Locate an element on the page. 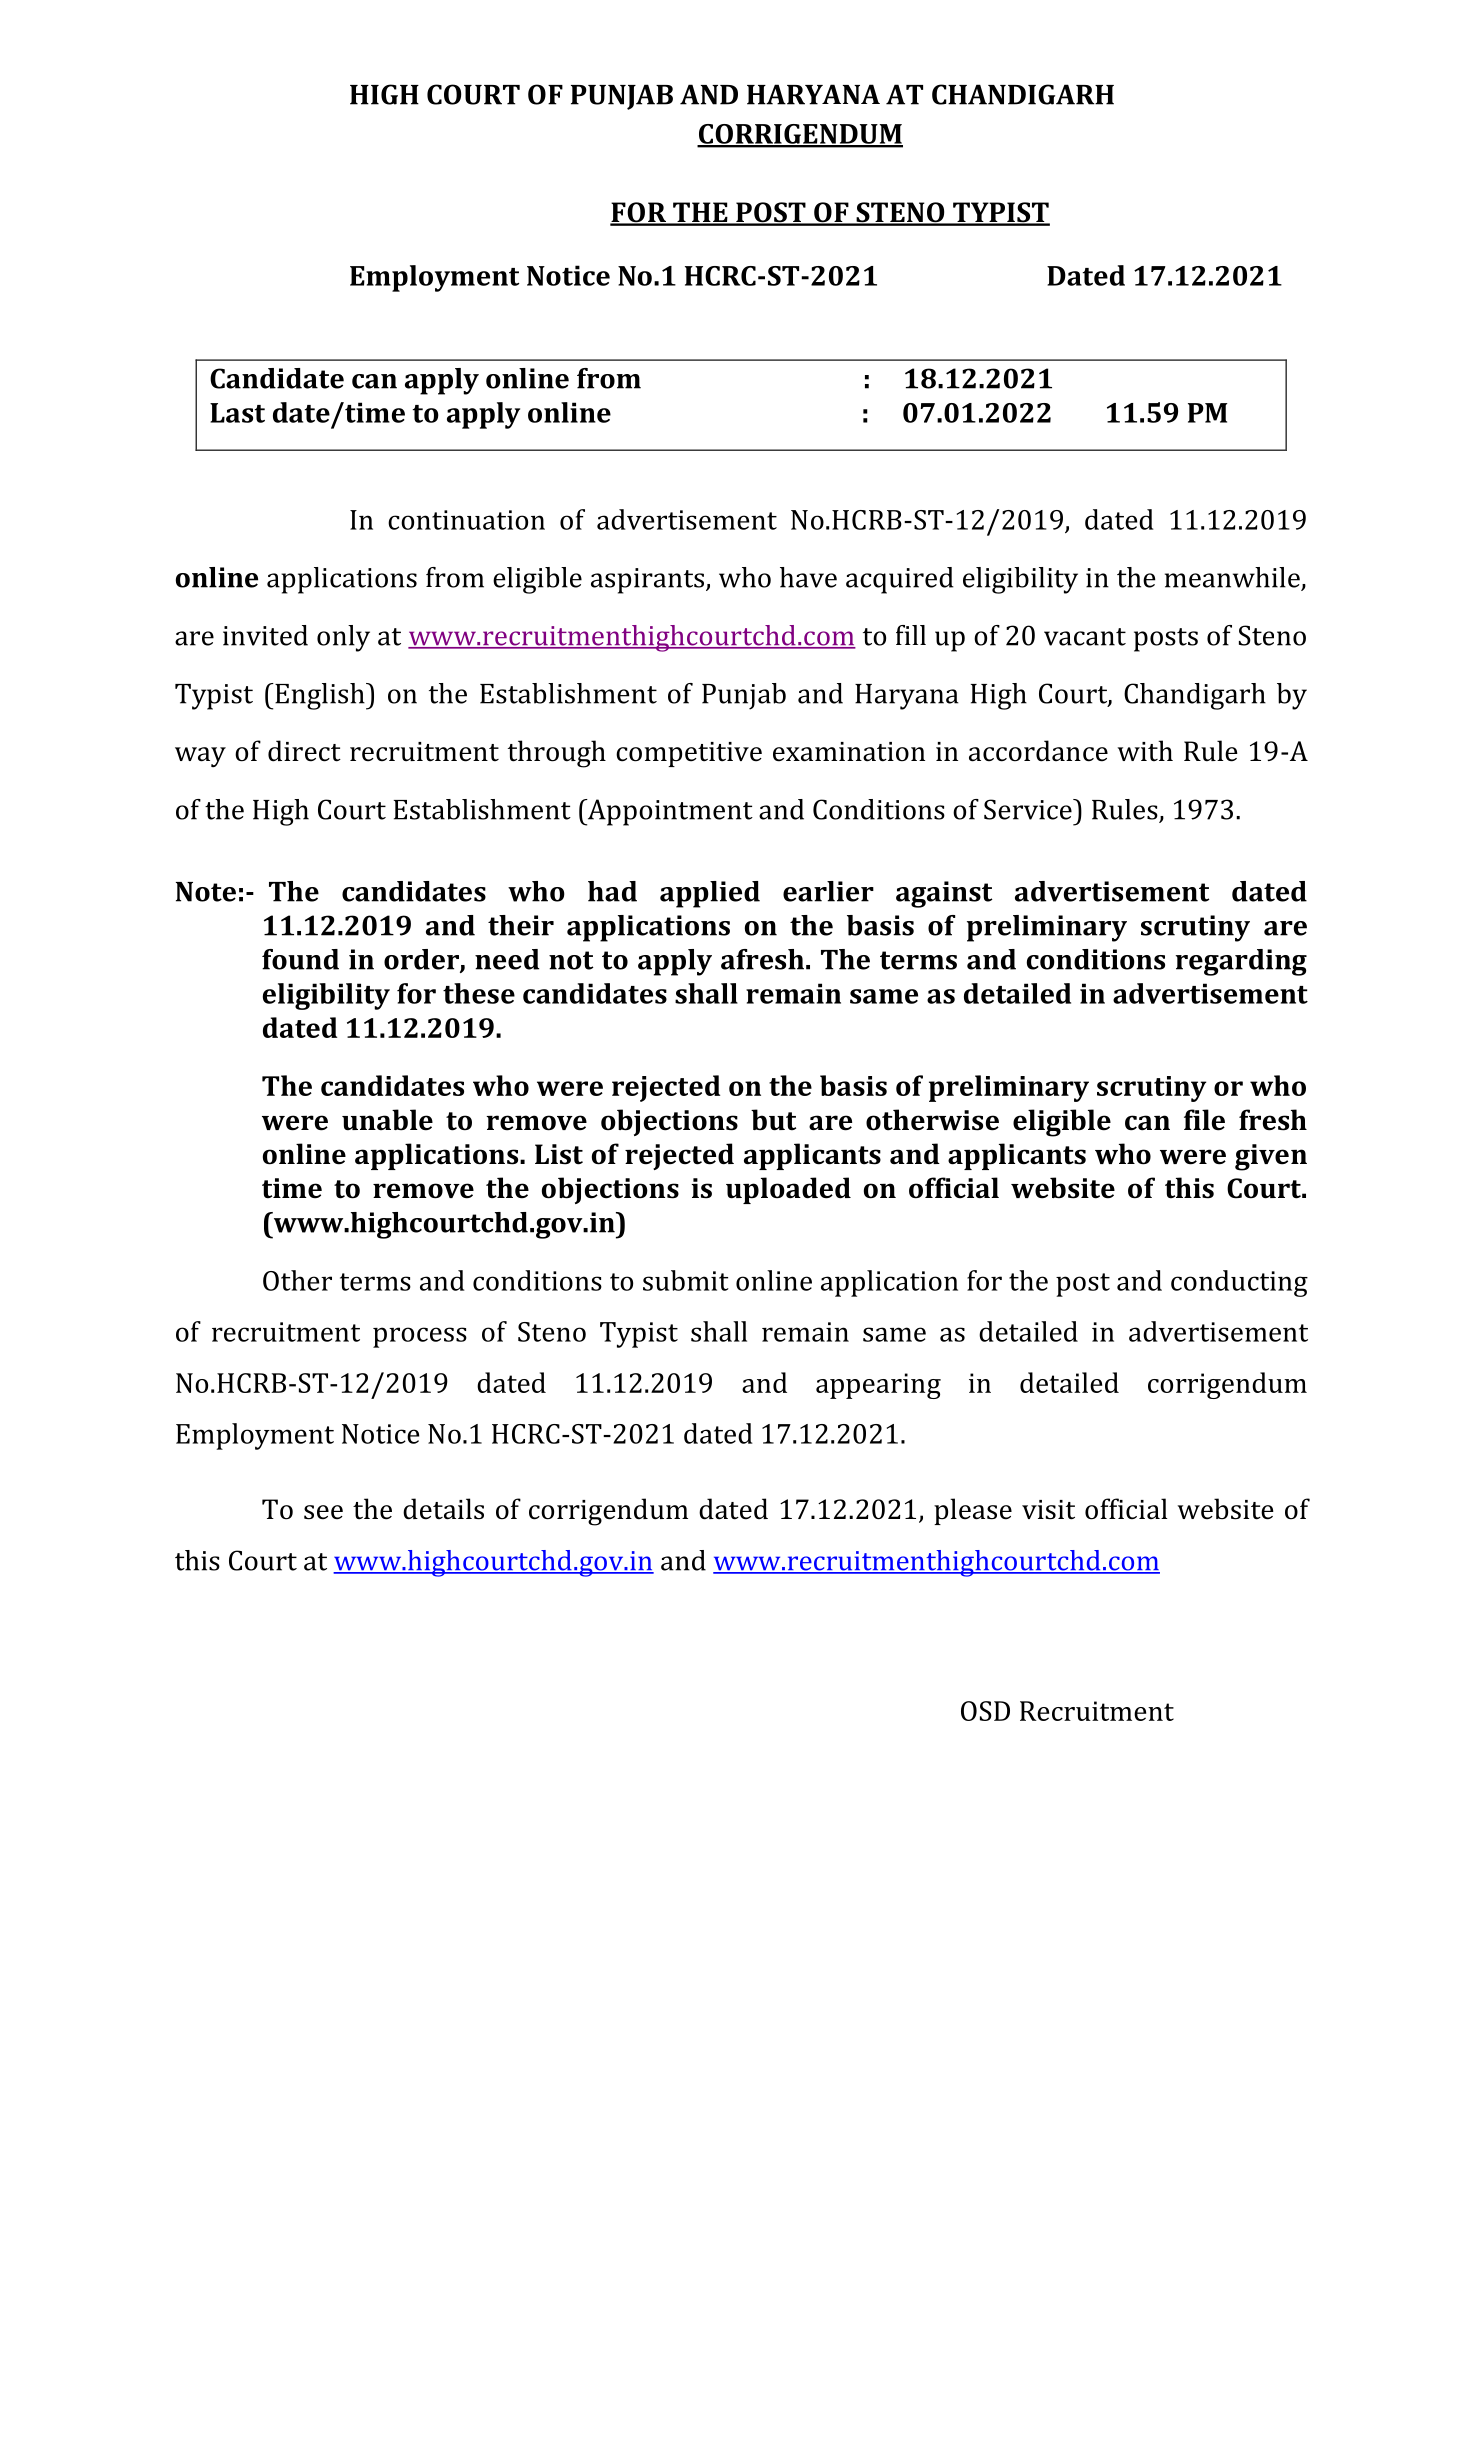  conducting is located at coordinates (1239, 1283).
